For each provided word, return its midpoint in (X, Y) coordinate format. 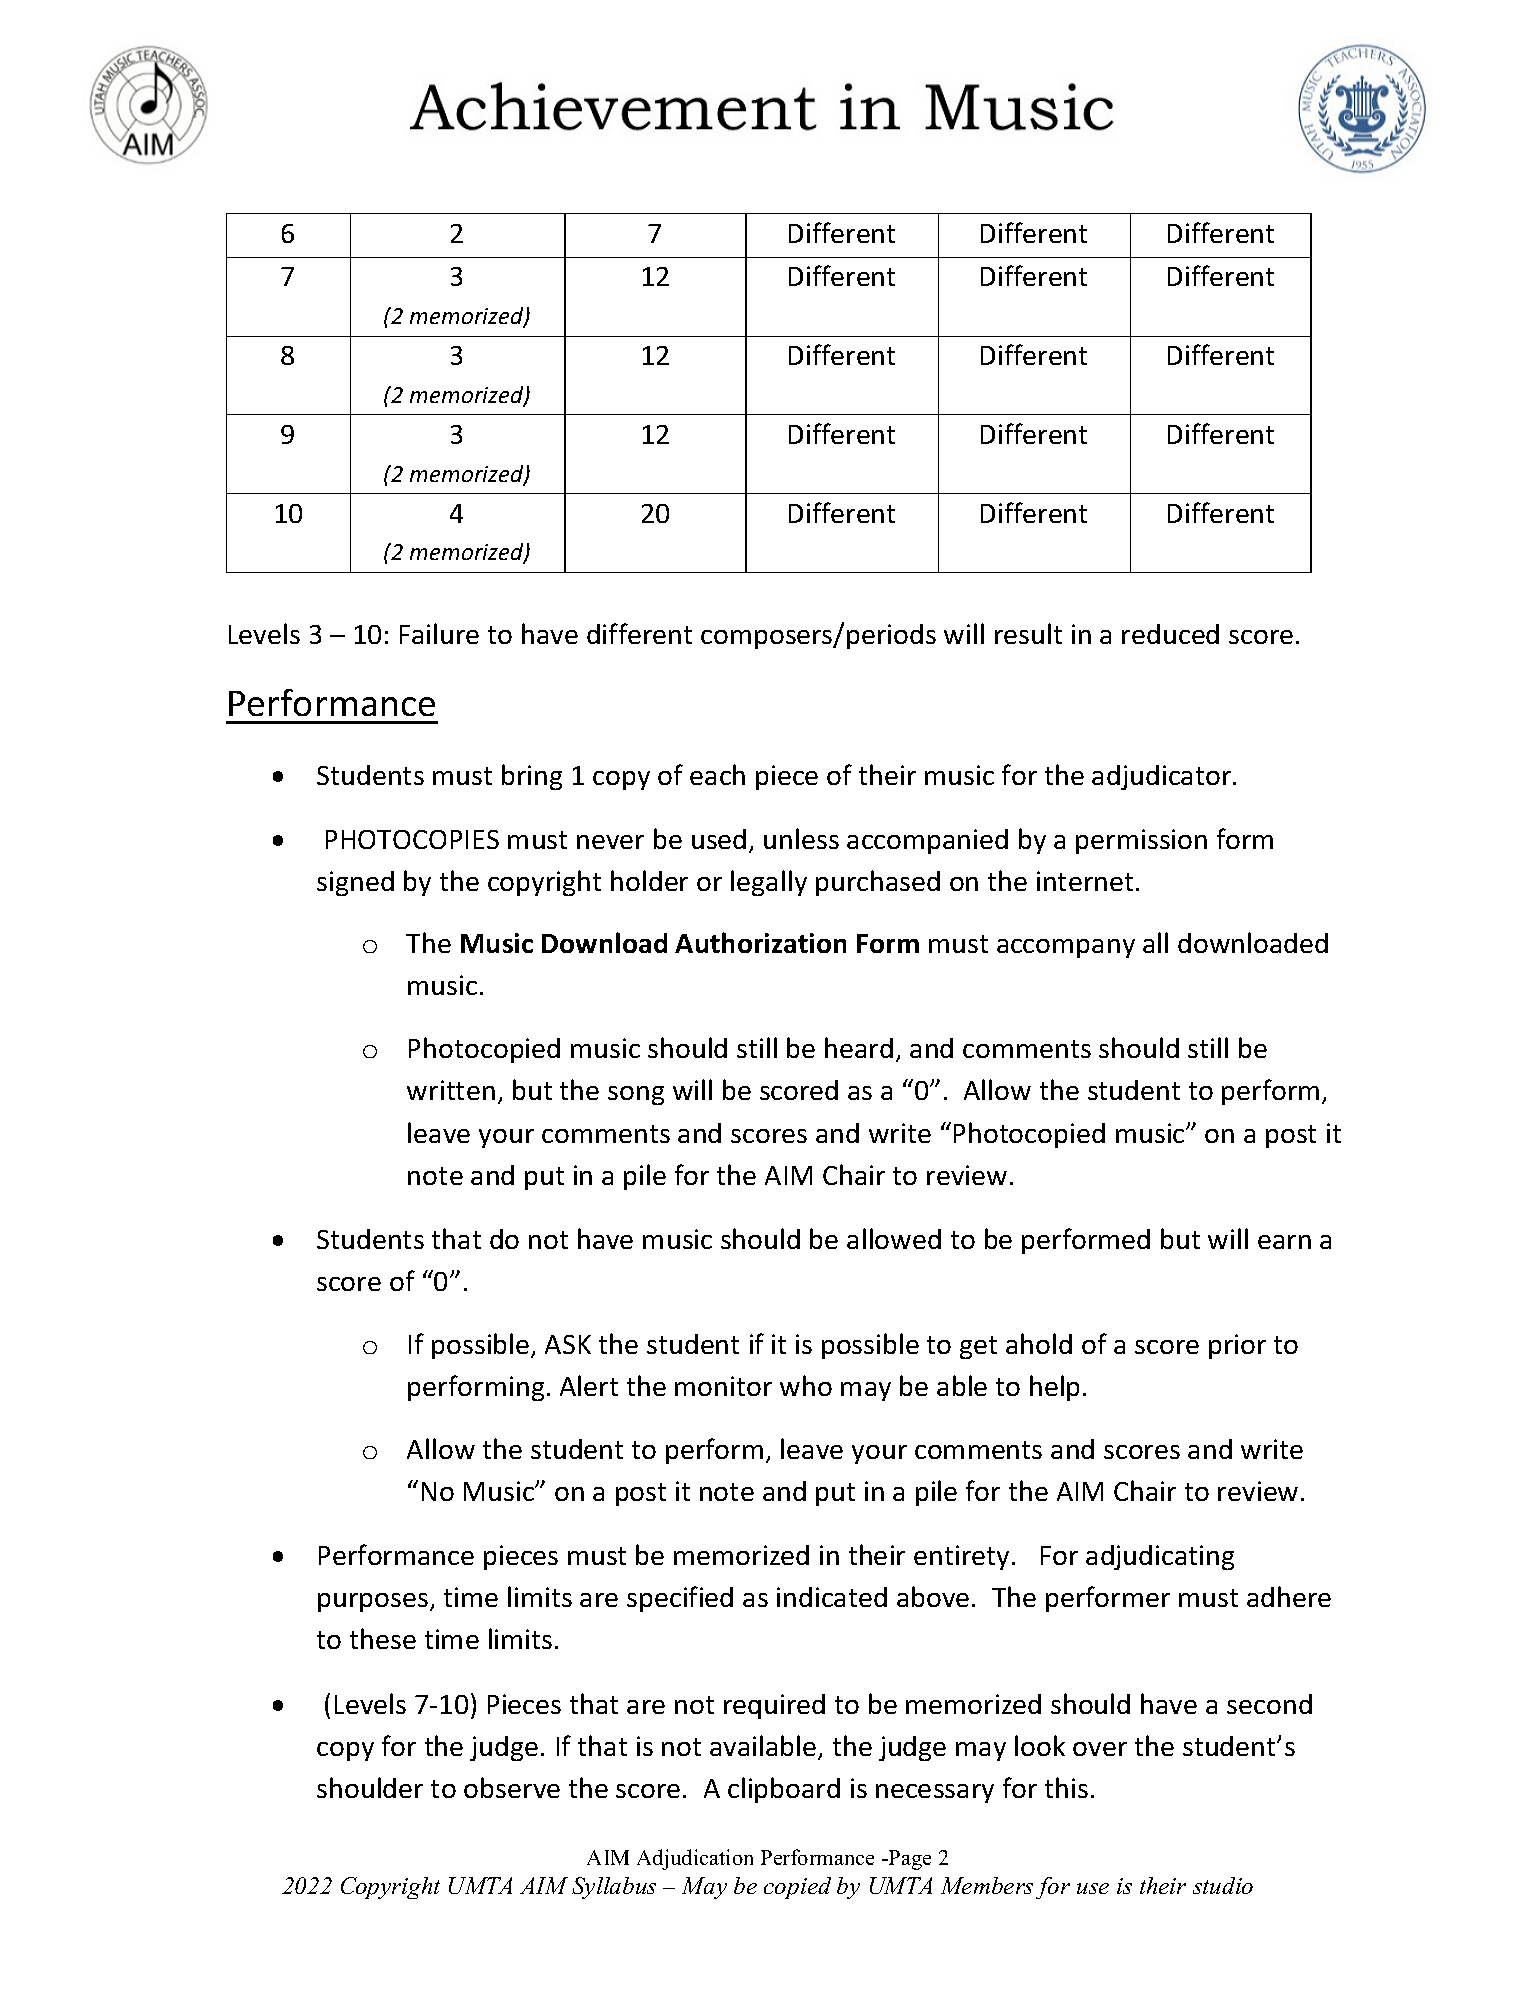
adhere (1289, 1596)
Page (909, 1860)
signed (355, 883)
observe (512, 1787)
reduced (1170, 634)
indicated (832, 1597)
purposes (373, 1602)
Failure (439, 633)
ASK (568, 1344)
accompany (1066, 948)
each (717, 774)
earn (1284, 1242)
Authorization (760, 942)
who (806, 1385)
